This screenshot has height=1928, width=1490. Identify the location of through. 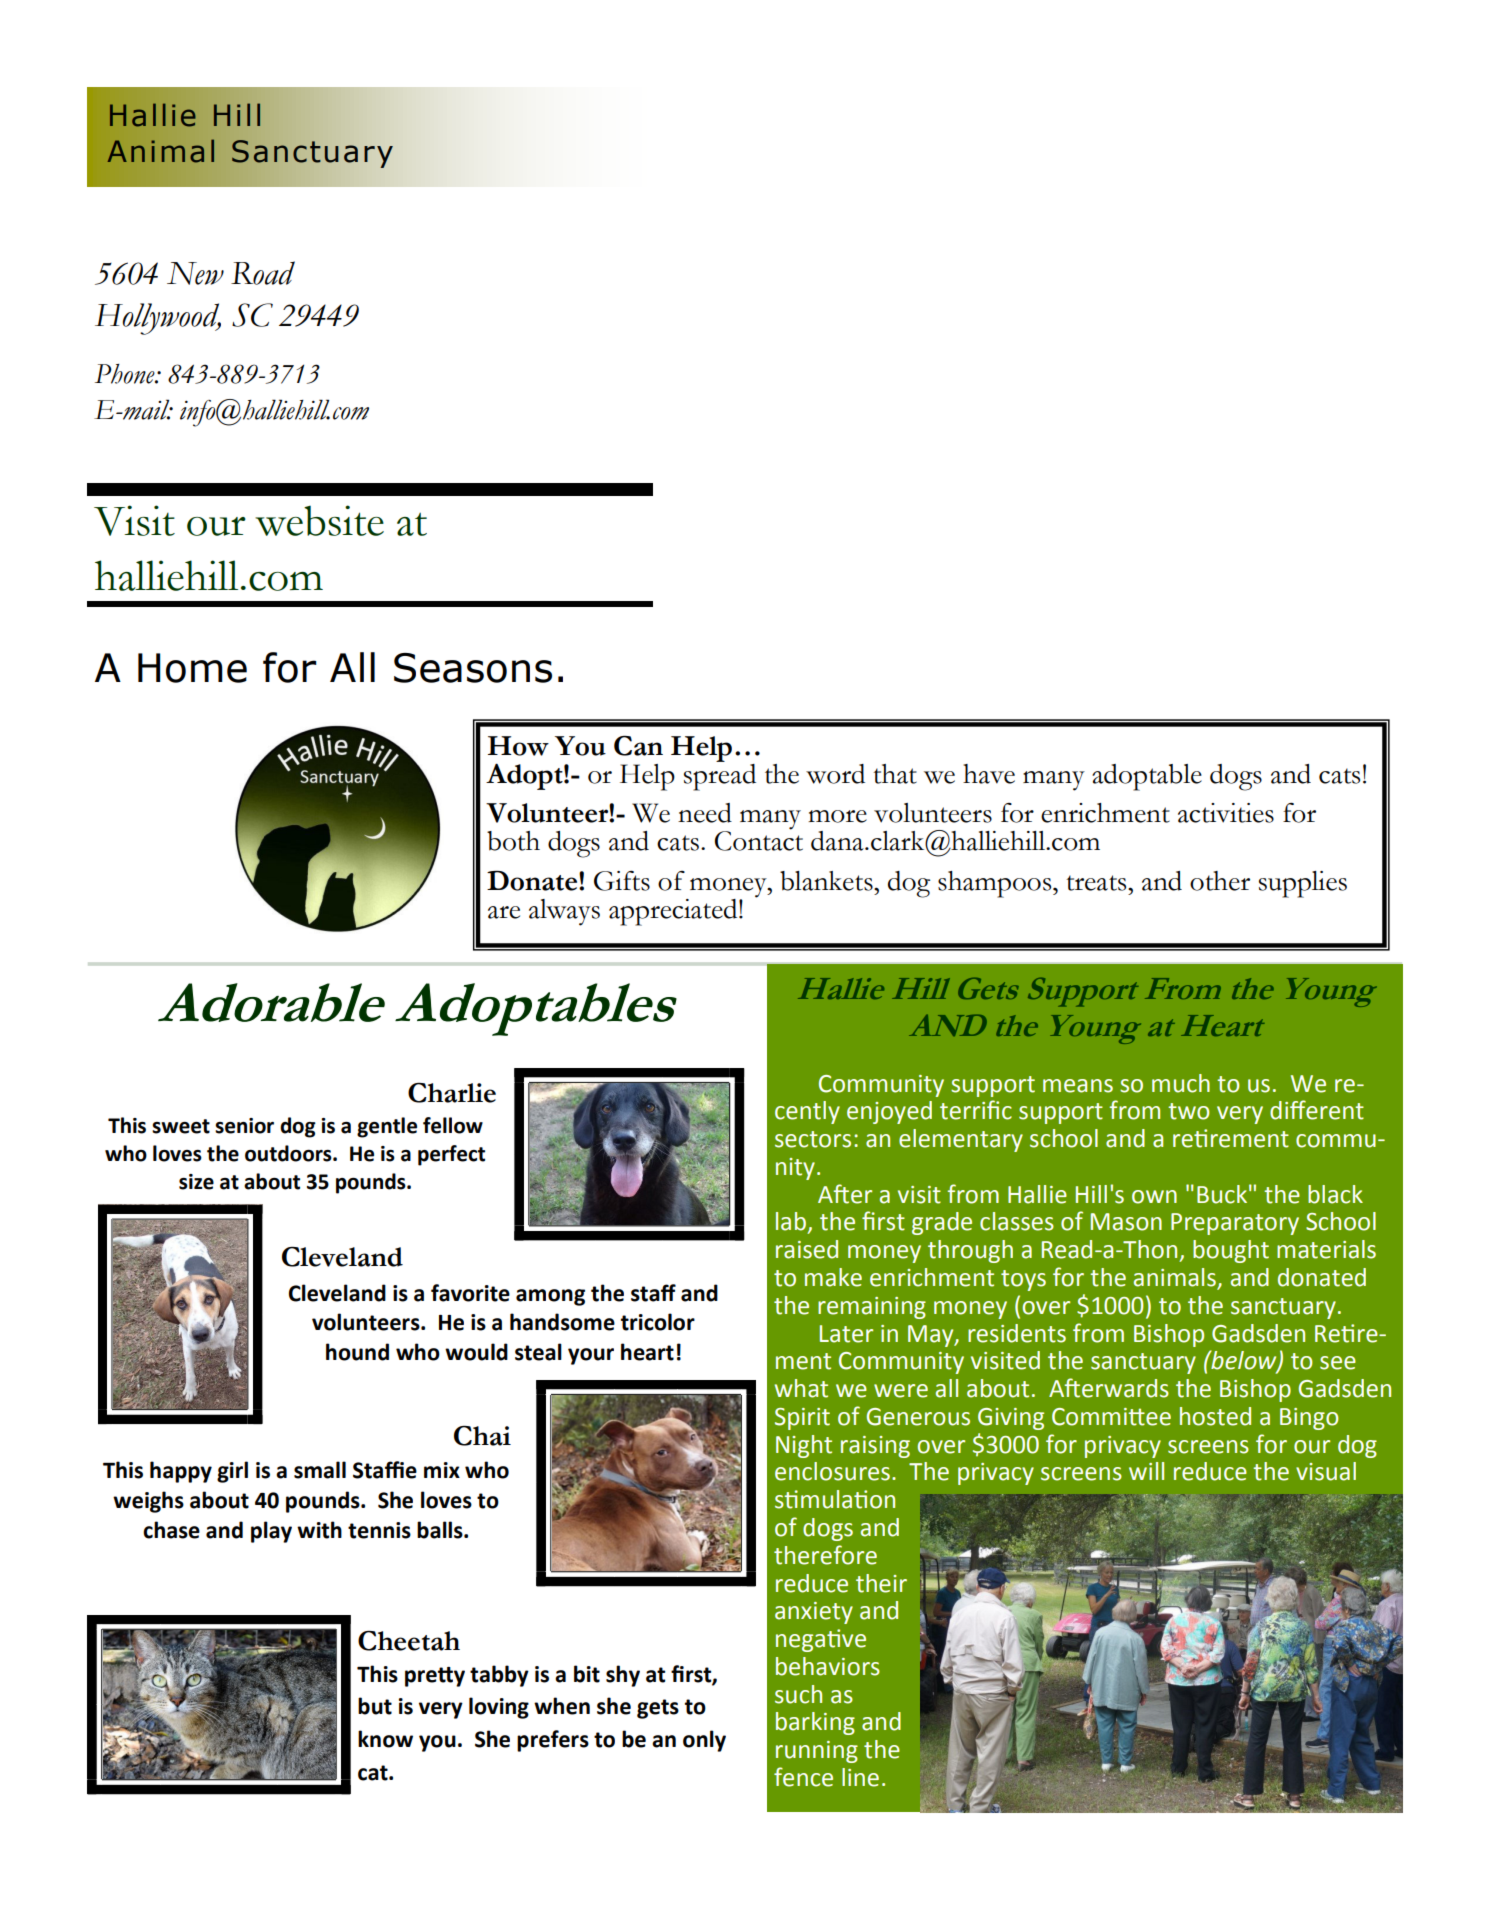
(970, 1251).
